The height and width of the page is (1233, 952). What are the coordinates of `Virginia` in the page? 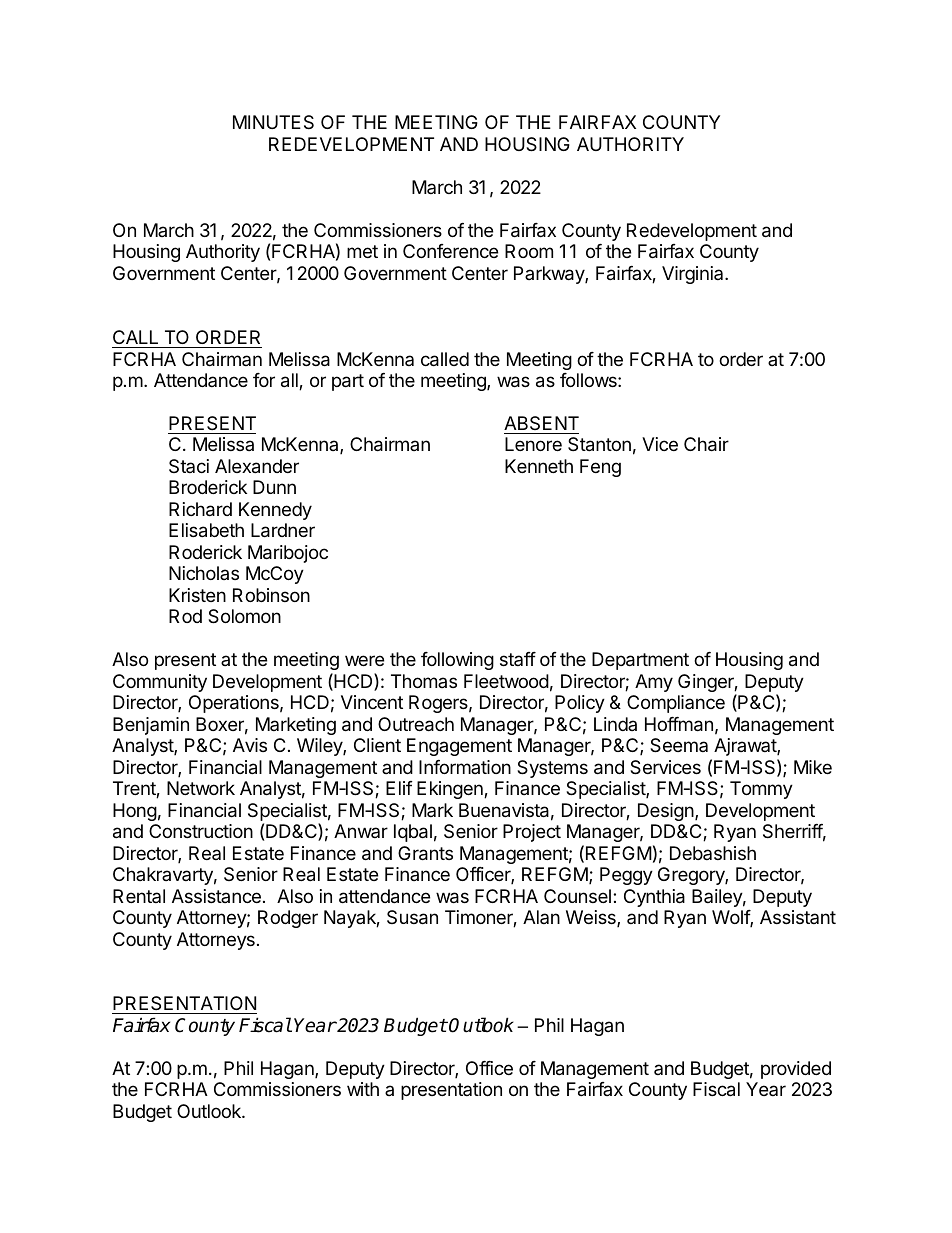 It's located at (694, 275).
